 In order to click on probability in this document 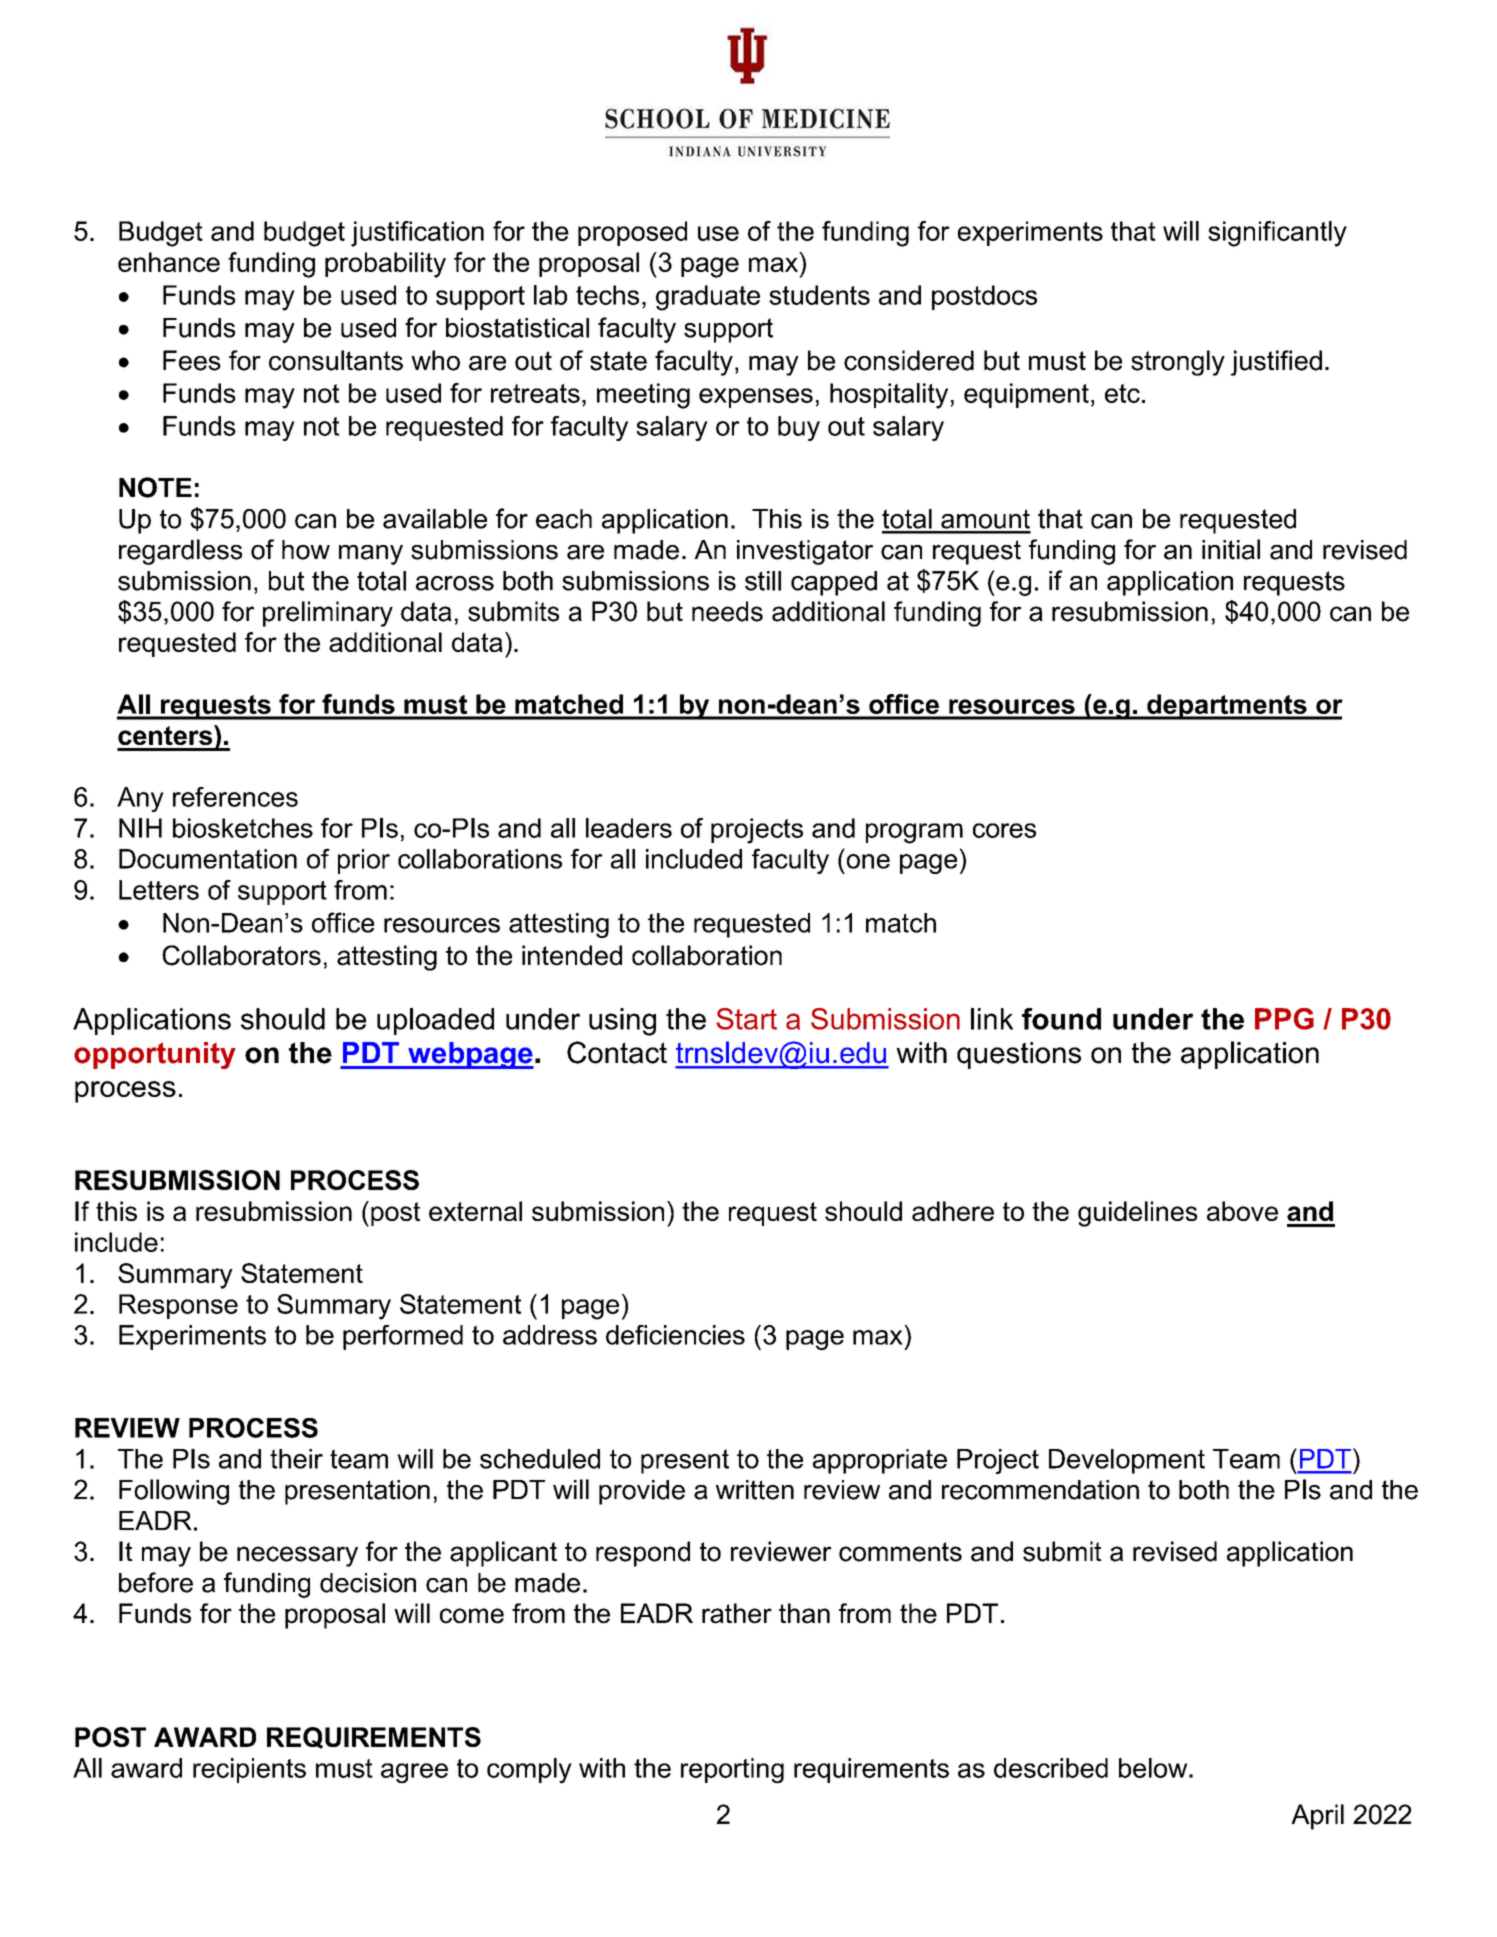, I will do `click(385, 265)`.
